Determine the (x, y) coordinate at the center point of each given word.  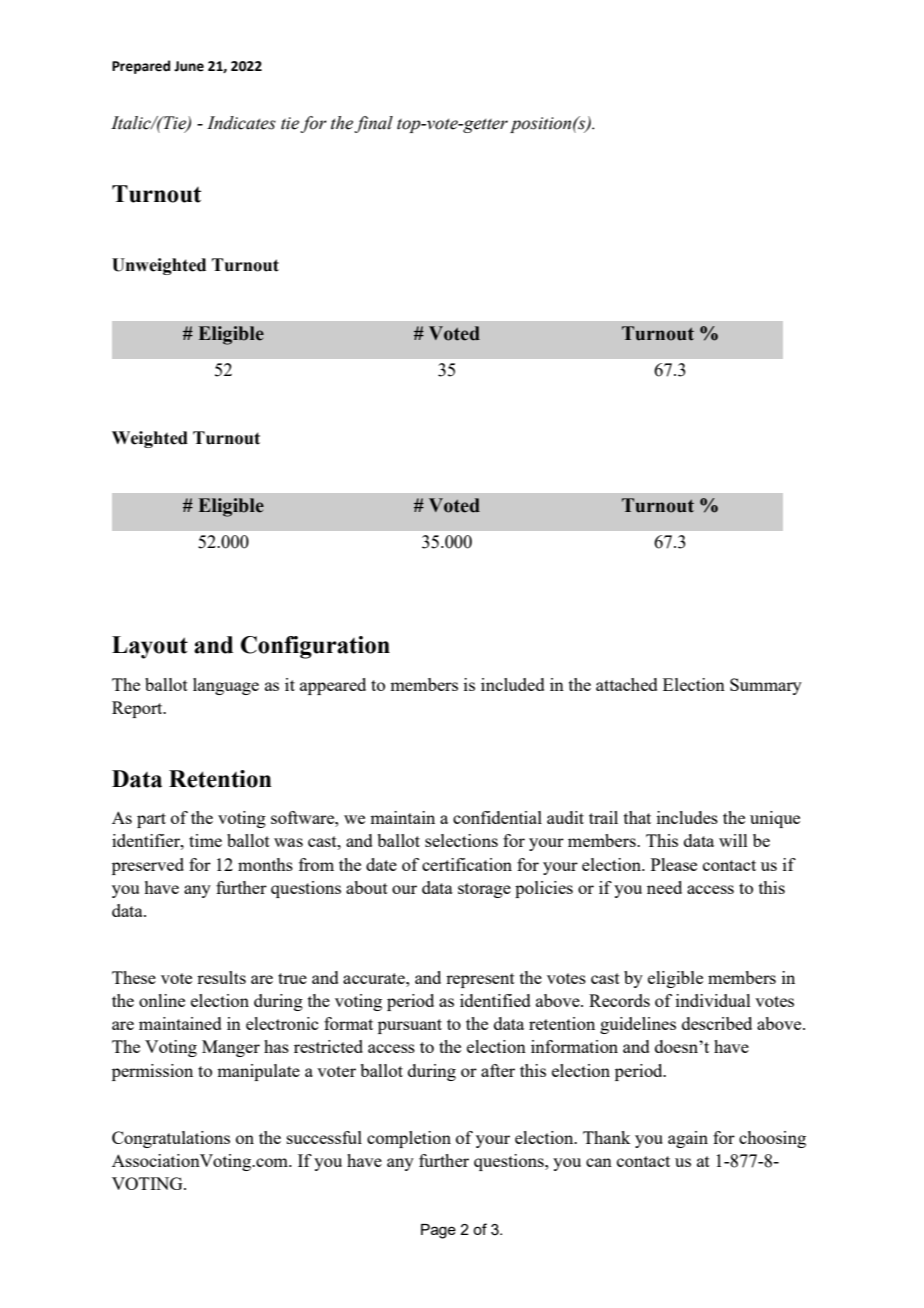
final (373, 124)
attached (627, 684)
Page (438, 1231)
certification (467, 864)
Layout (150, 647)
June (189, 66)
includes (687, 817)
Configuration (315, 647)
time (205, 840)
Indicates (241, 123)
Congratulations (171, 1139)
